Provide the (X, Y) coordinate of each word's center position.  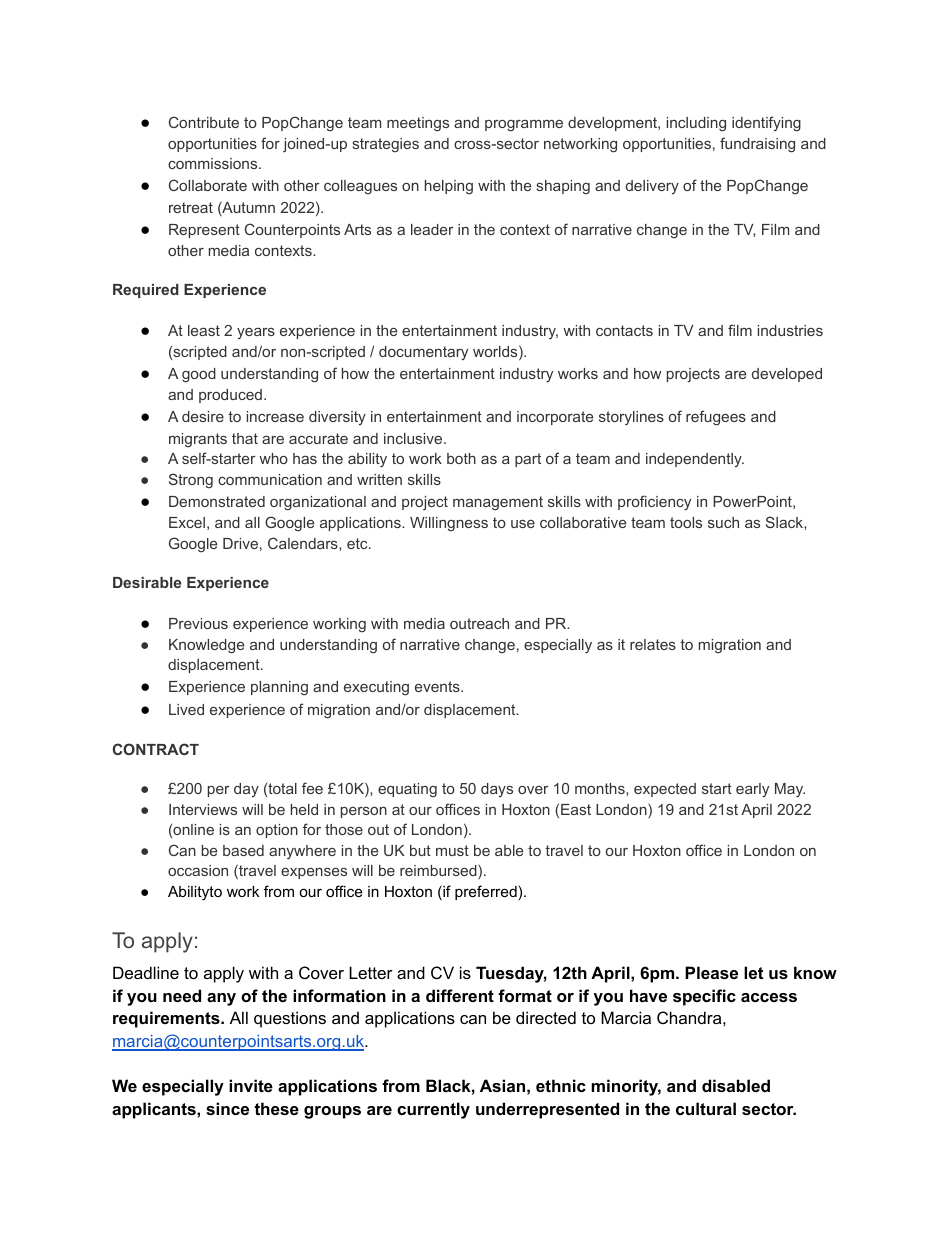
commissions (214, 163)
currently (433, 1110)
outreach (479, 623)
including (696, 124)
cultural (706, 1108)
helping (449, 187)
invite (251, 1085)
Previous (198, 623)
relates (653, 644)
